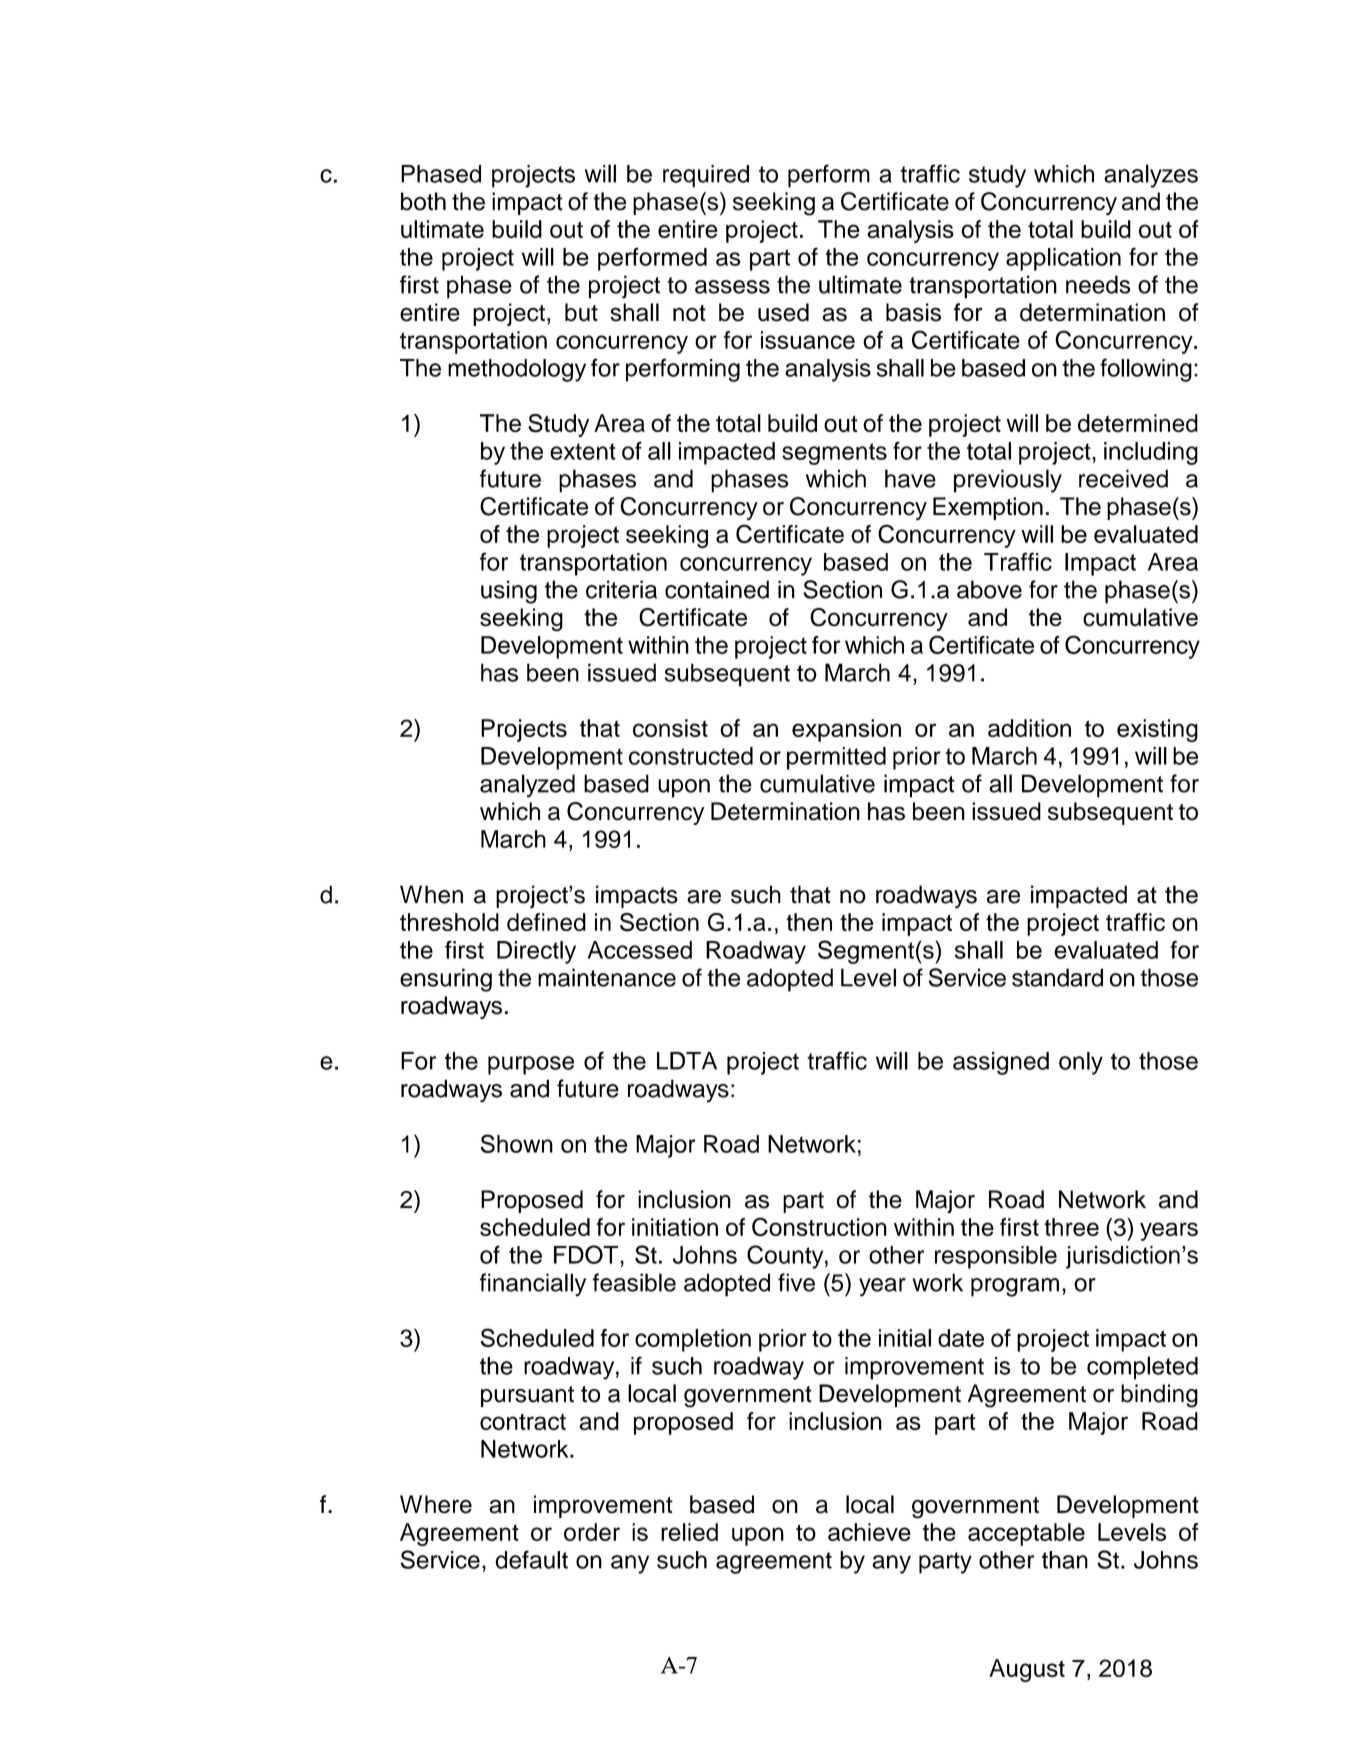  What do you see at coordinates (732, 287) in the image?
I see `assess` at bounding box center [732, 287].
